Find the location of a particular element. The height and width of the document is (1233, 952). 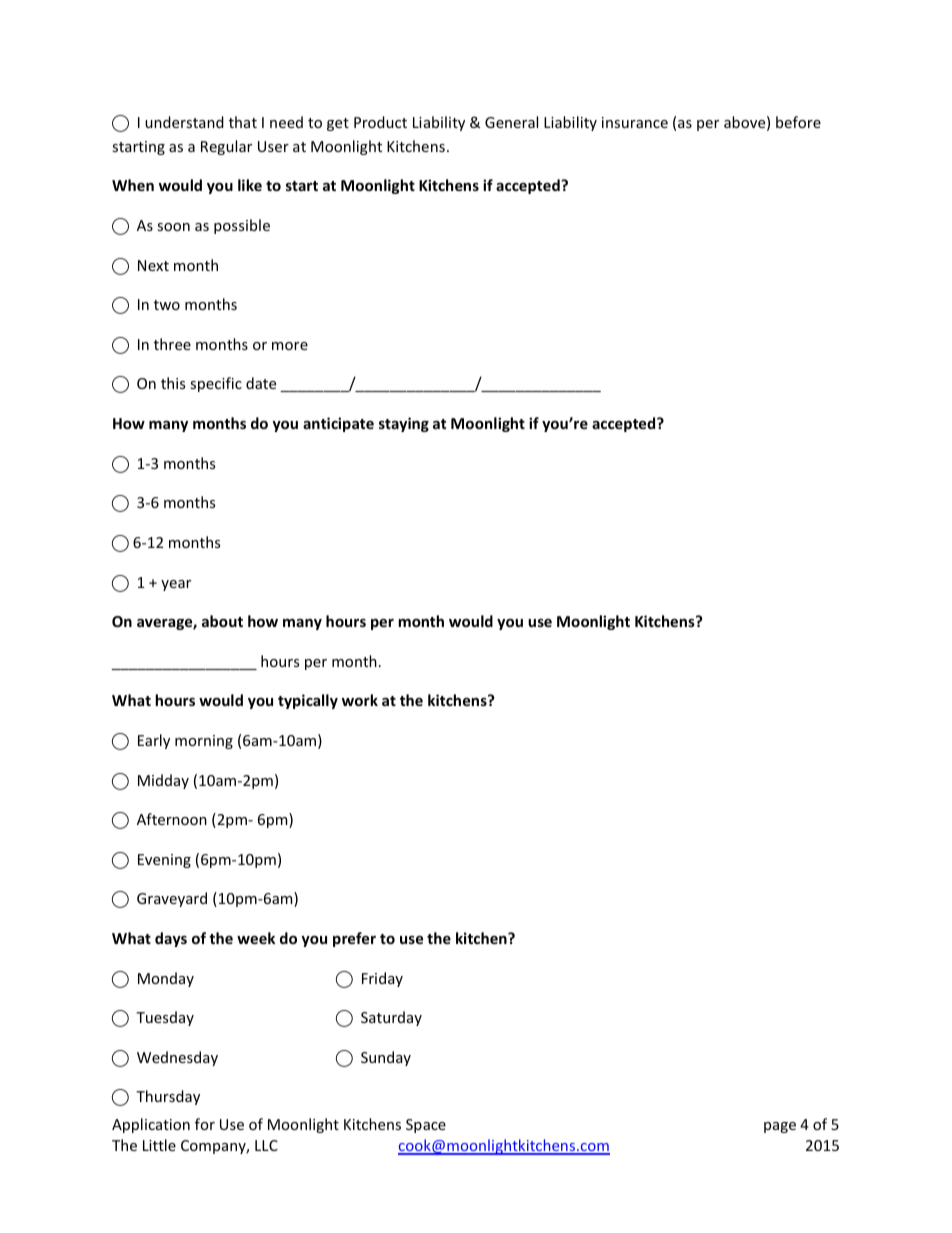

typically is located at coordinates (308, 701).
